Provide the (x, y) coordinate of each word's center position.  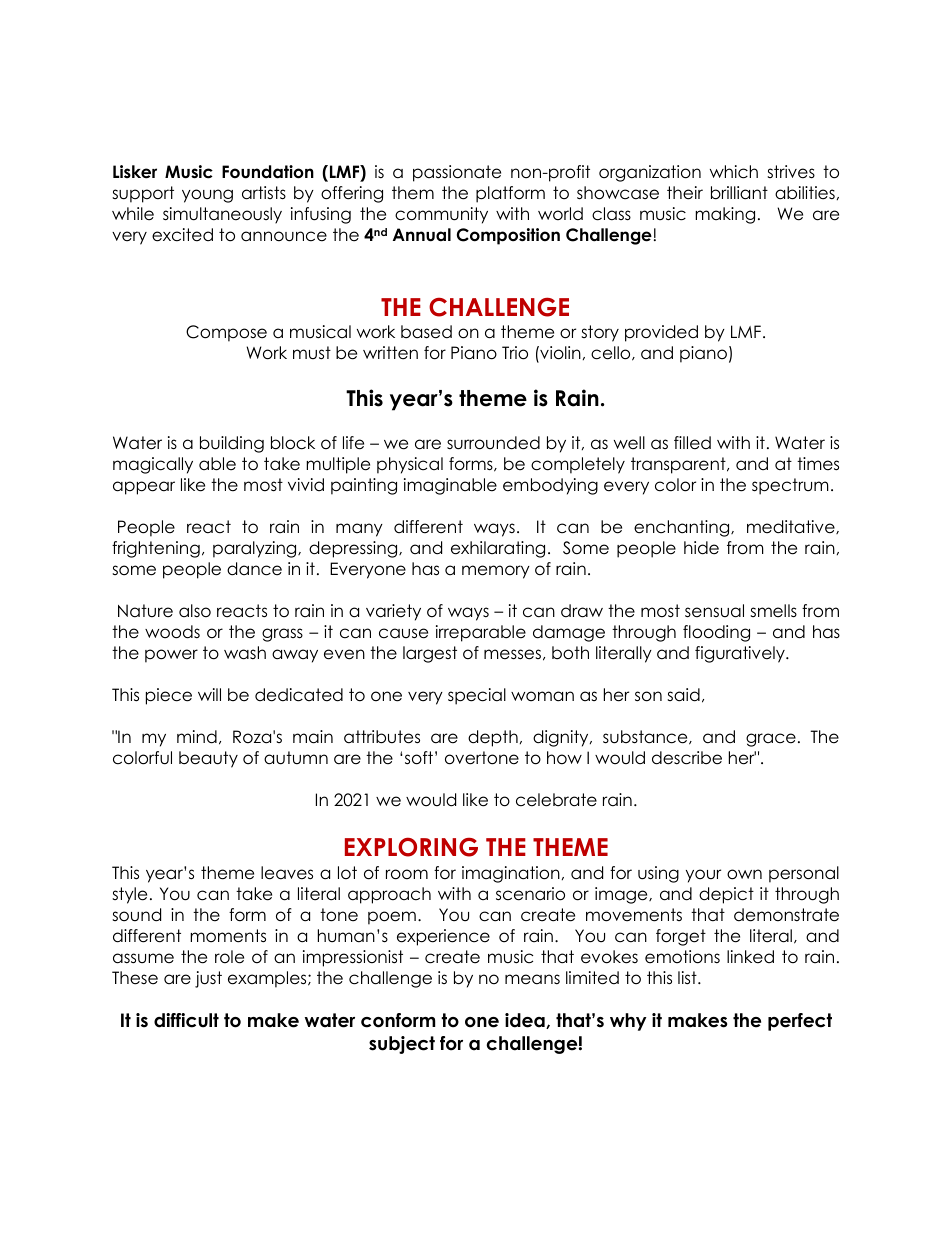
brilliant (739, 193)
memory (496, 572)
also (195, 611)
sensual (714, 611)
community (441, 215)
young (207, 196)
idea (526, 1021)
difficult (186, 1020)
